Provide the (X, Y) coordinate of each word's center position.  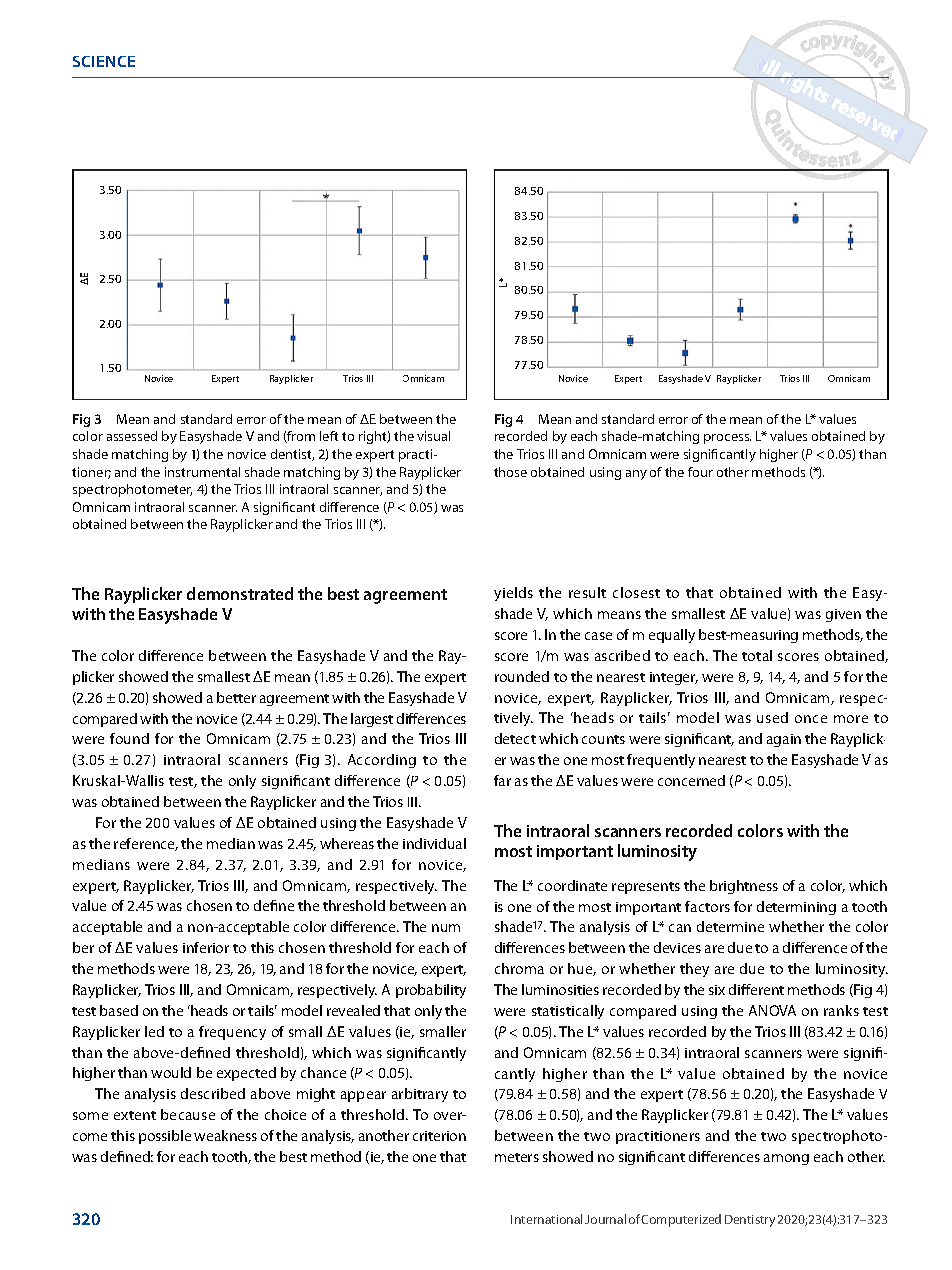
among (786, 1159)
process (727, 439)
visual (433, 436)
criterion (439, 1136)
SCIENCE (104, 61)
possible (165, 1137)
